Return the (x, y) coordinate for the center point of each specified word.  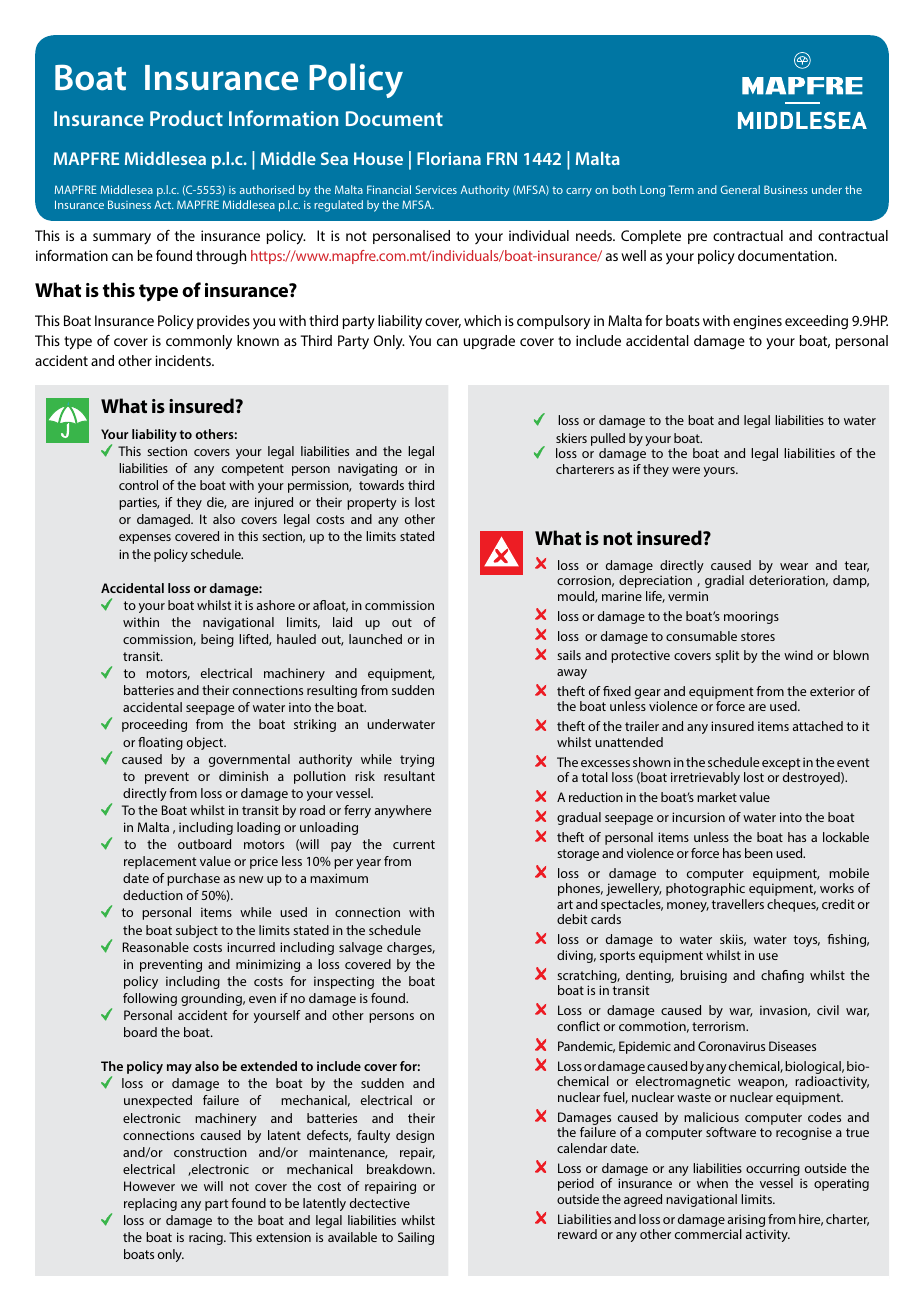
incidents (184, 360)
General (740, 189)
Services (436, 189)
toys (807, 941)
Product (186, 118)
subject (197, 931)
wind (798, 655)
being (217, 640)
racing (207, 1238)
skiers (571, 438)
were (686, 470)
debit (572, 919)
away (572, 674)
